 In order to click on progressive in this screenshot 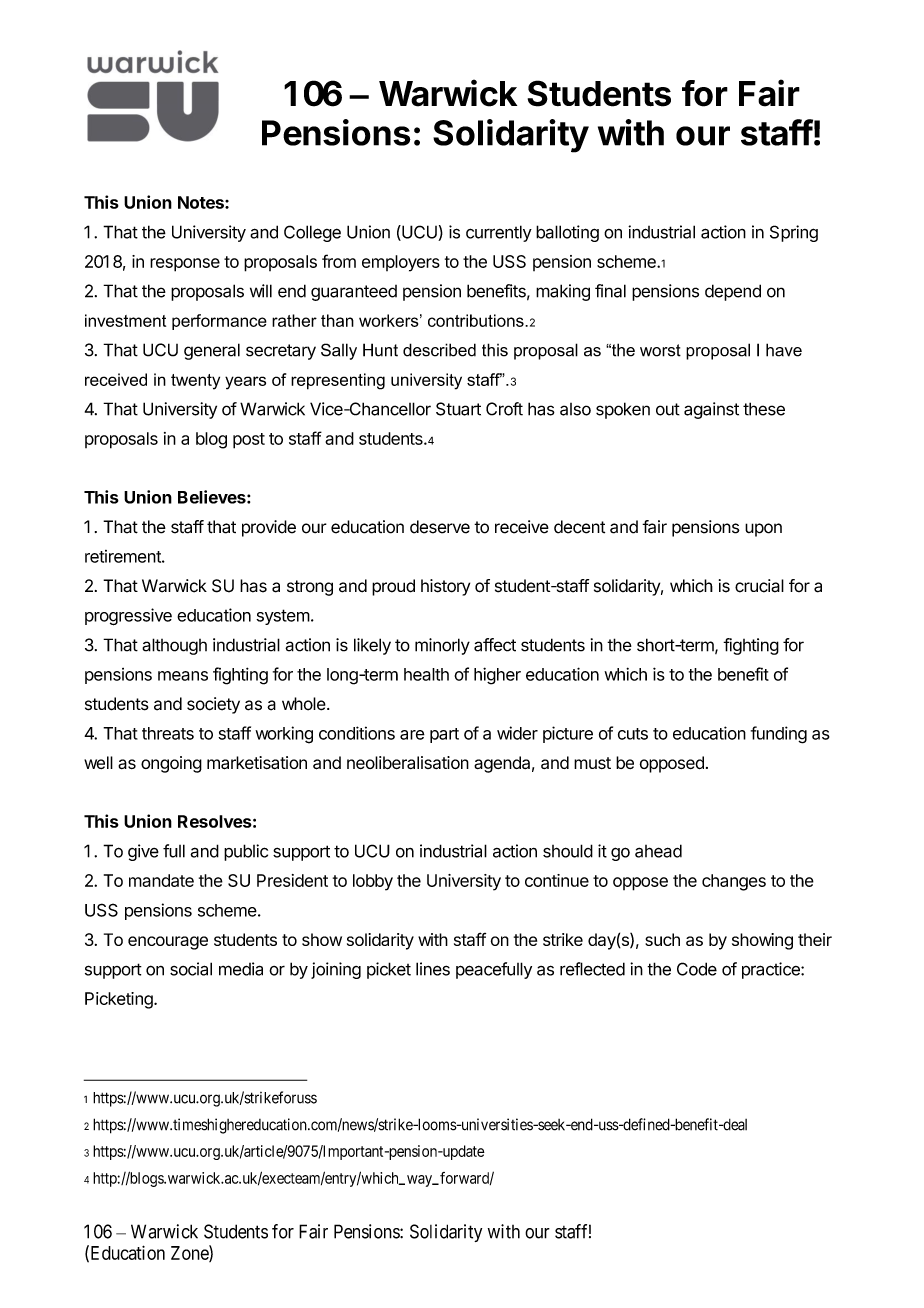, I will do `click(128, 617)`.
